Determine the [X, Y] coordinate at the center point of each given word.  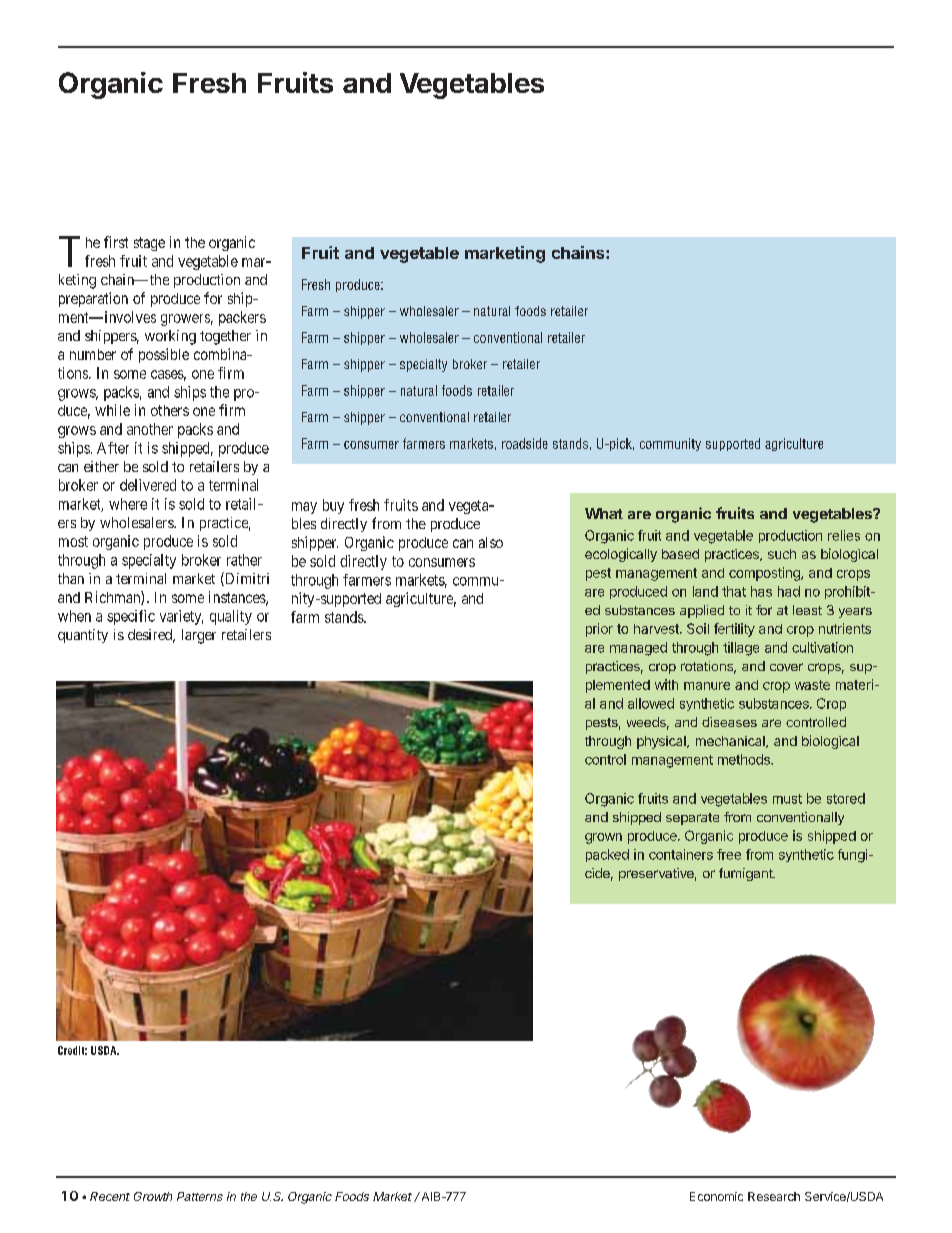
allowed [651, 703]
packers [242, 318]
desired [151, 636]
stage [149, 244]
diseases [729, 722]
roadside [525, 443]
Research [774, 1196]
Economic [716, 1196]
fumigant [747, 874]
